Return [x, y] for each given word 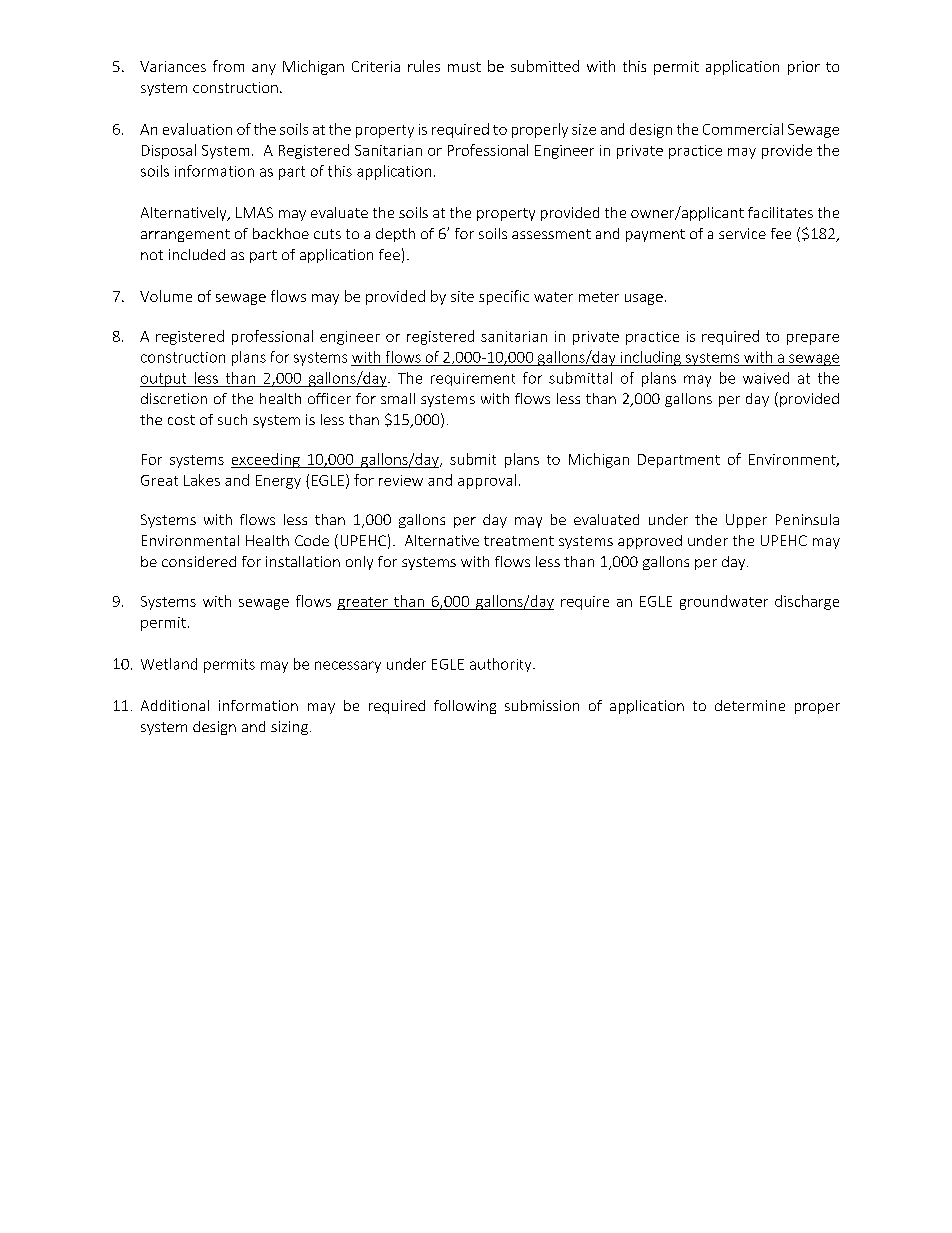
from [228, 66]
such [232, 419]
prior [804, 68]
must [464, 67]
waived [766, 378]
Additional [175, 705]
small [398, 398]
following [465, 707]
